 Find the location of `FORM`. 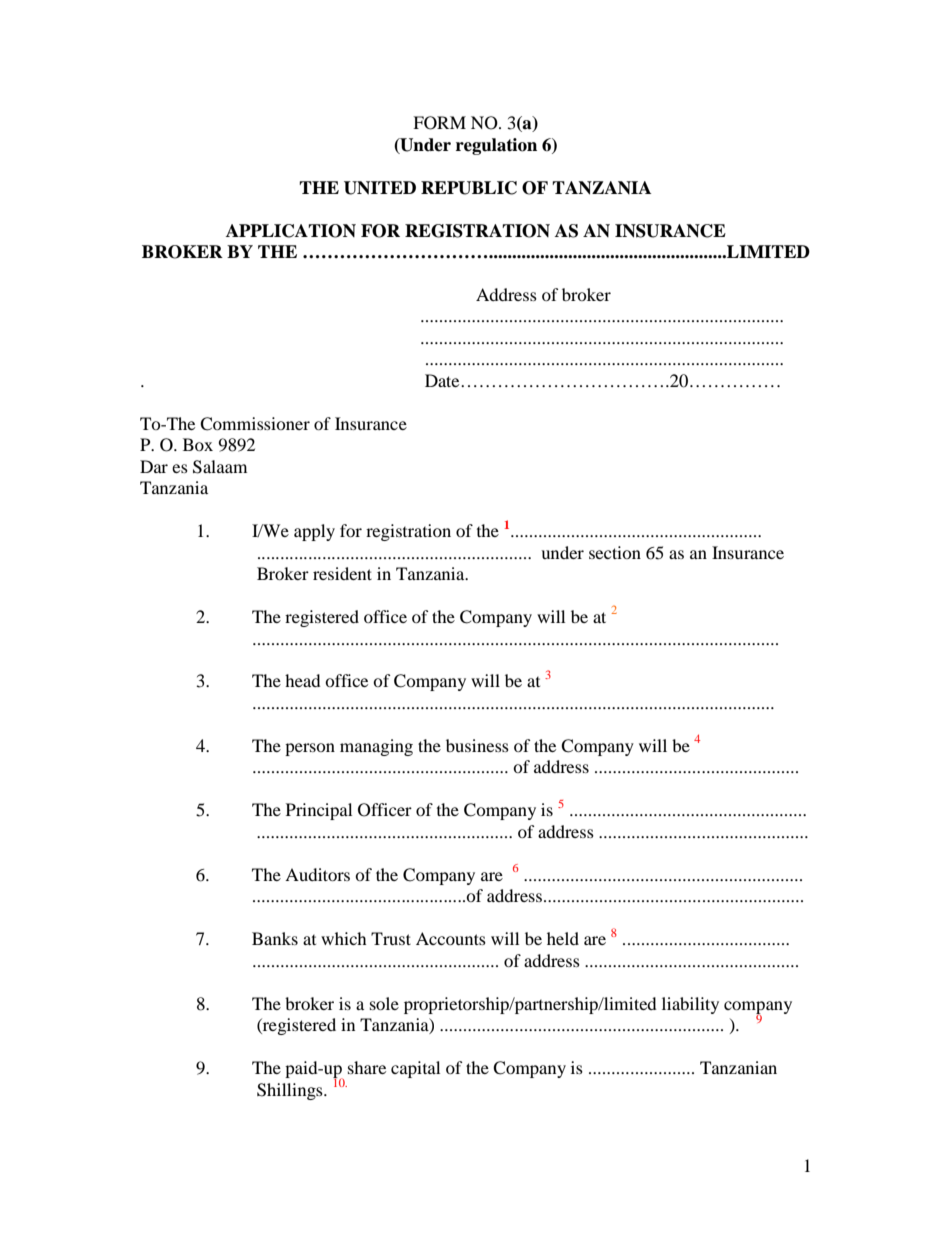

FORM is located at coordinates (439, 123).
